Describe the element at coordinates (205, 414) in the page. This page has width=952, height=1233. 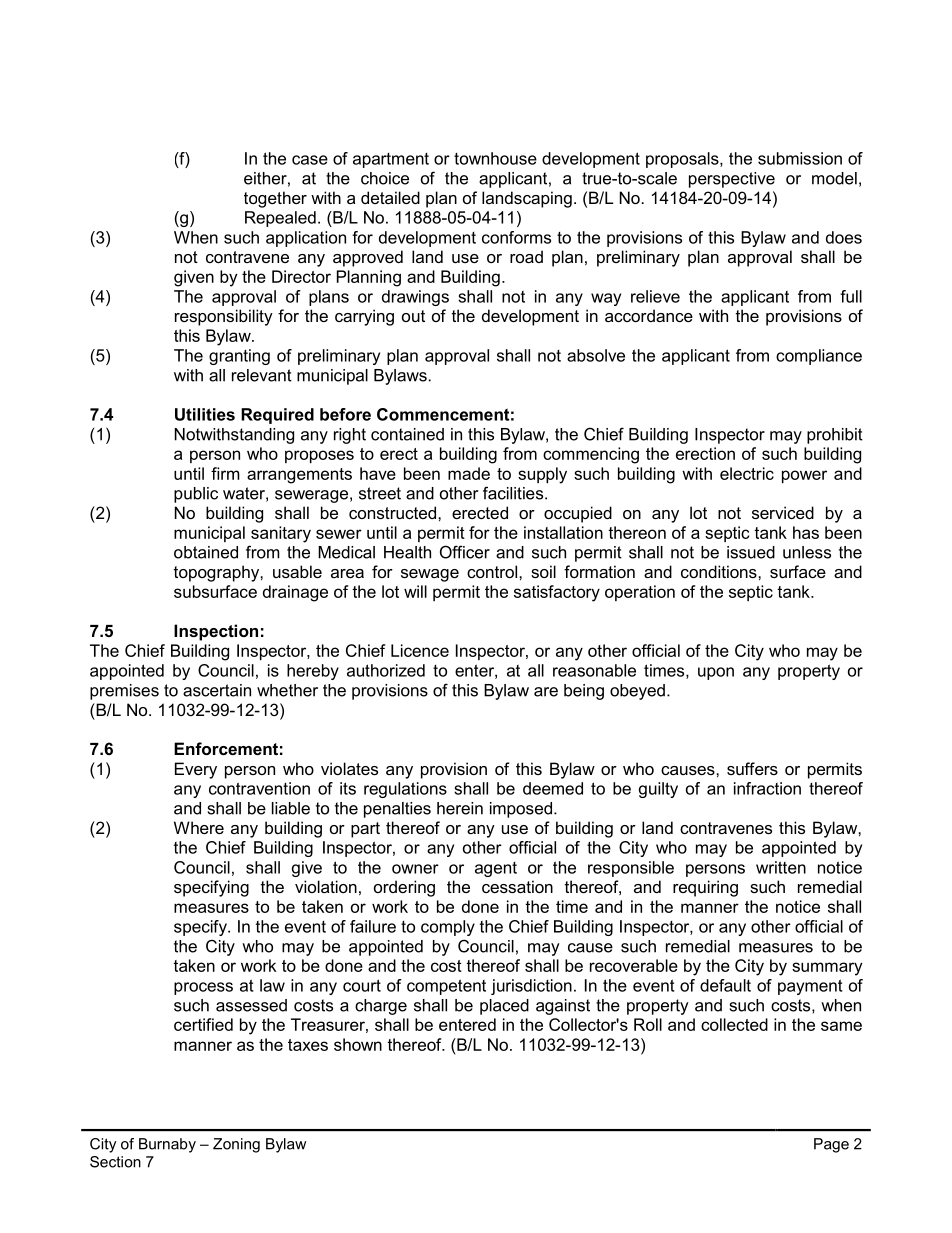
I see `Utilities` at that location.
